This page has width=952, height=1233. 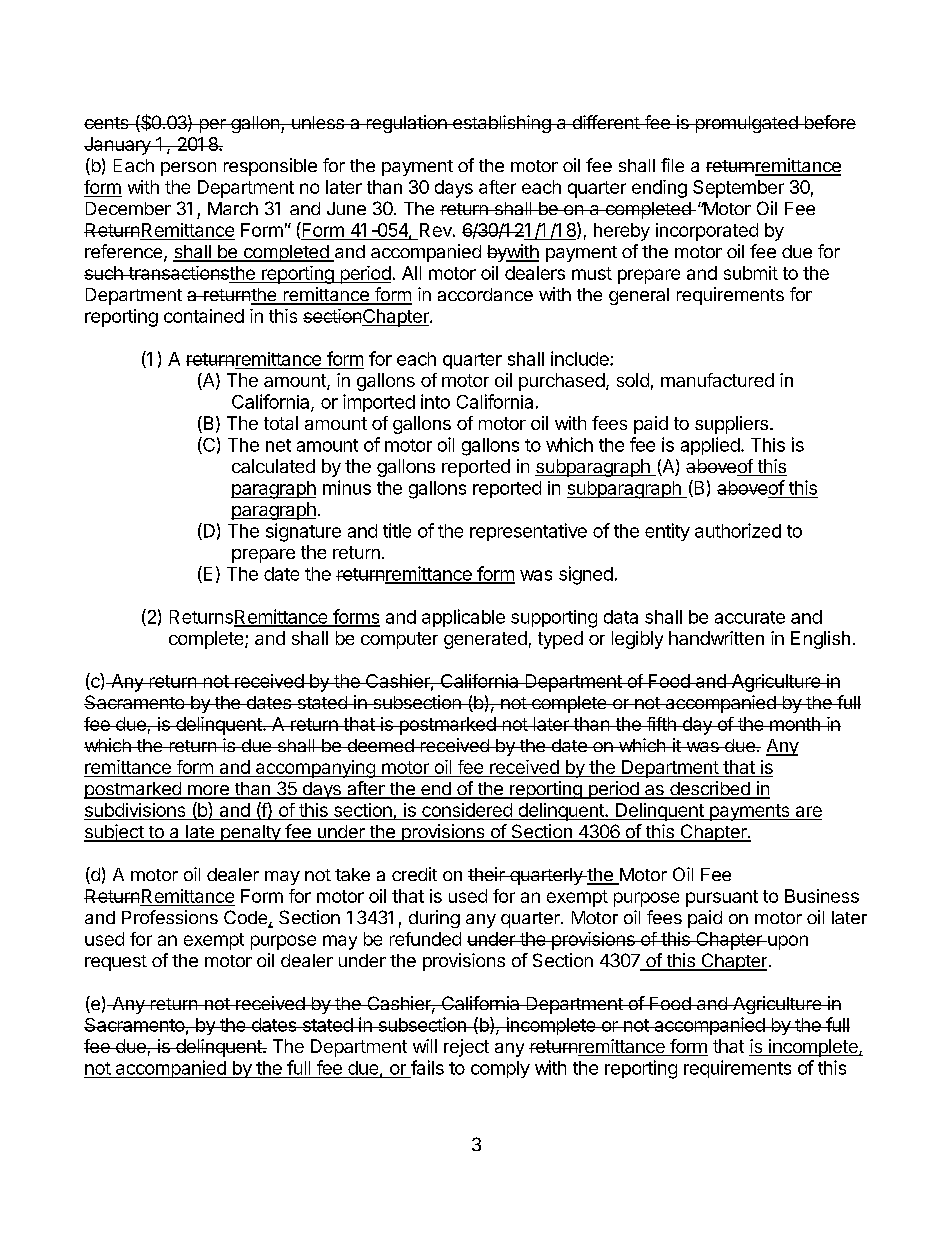 I want to click on signature, so click(x=303, y=532).
